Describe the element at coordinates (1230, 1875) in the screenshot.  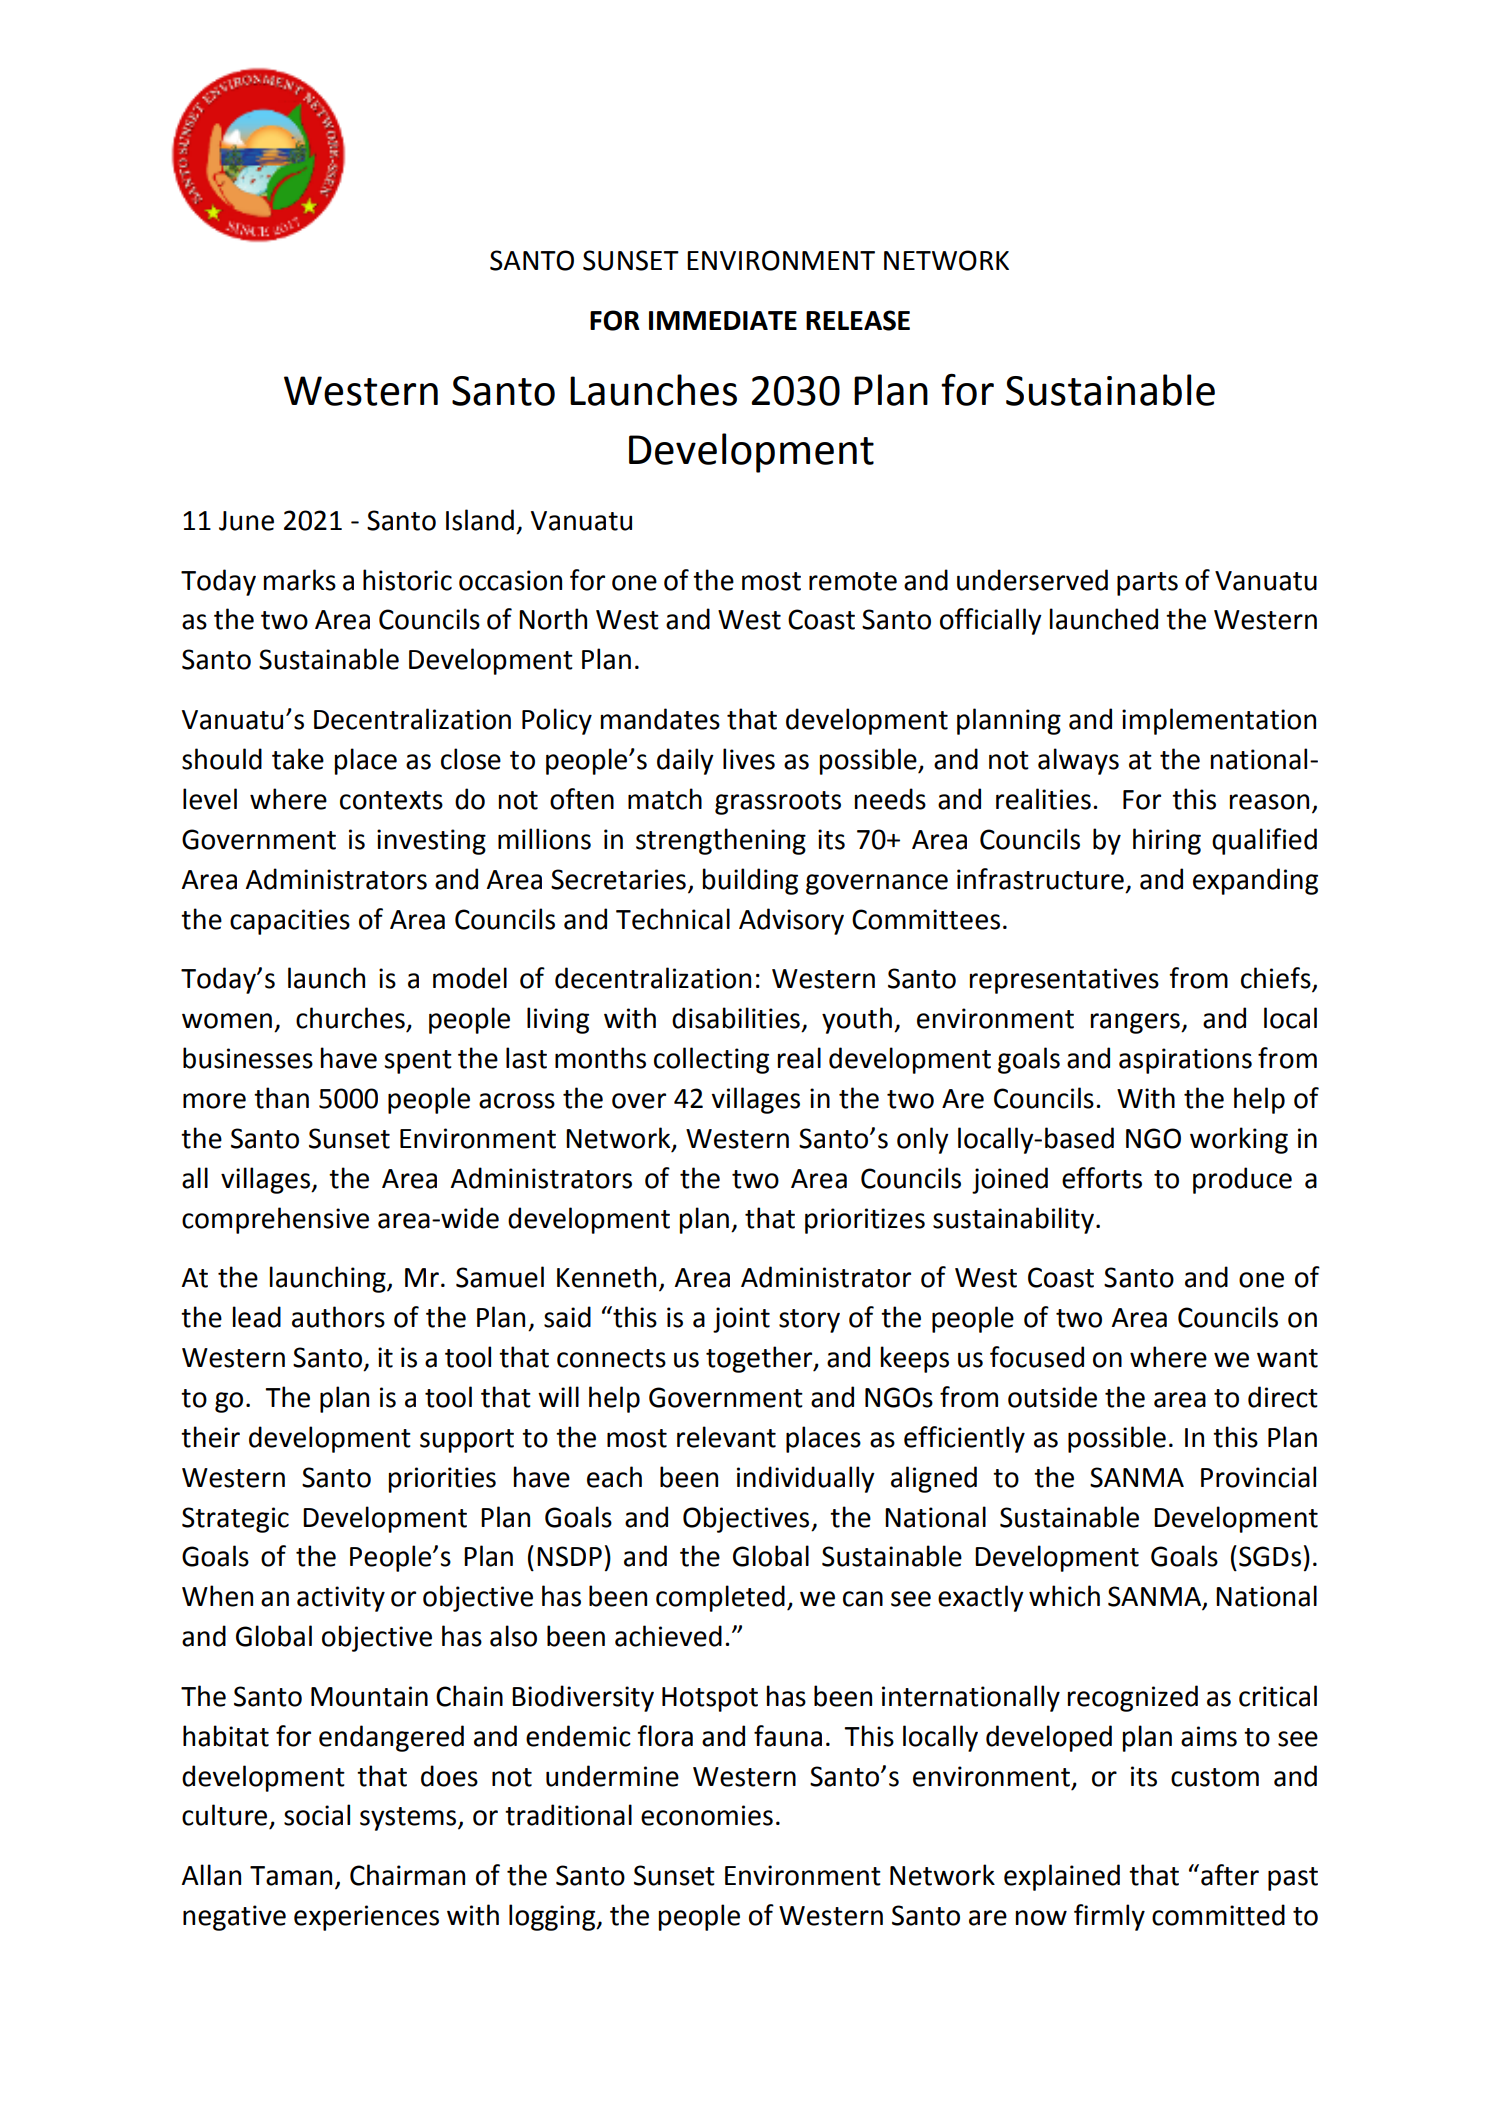
I see `after` at that location.
